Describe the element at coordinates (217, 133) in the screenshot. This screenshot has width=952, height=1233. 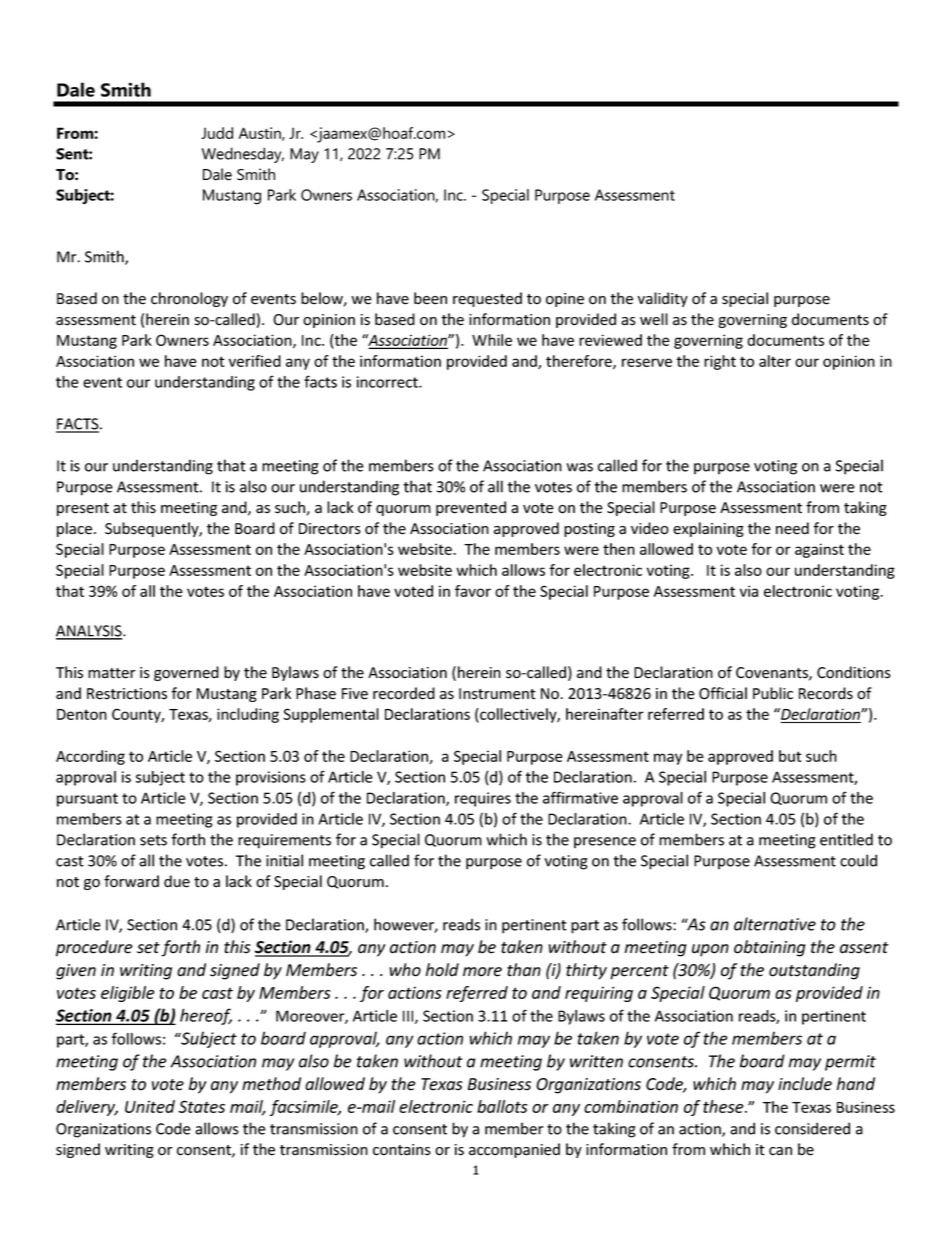
I see `Judd` at that location.
